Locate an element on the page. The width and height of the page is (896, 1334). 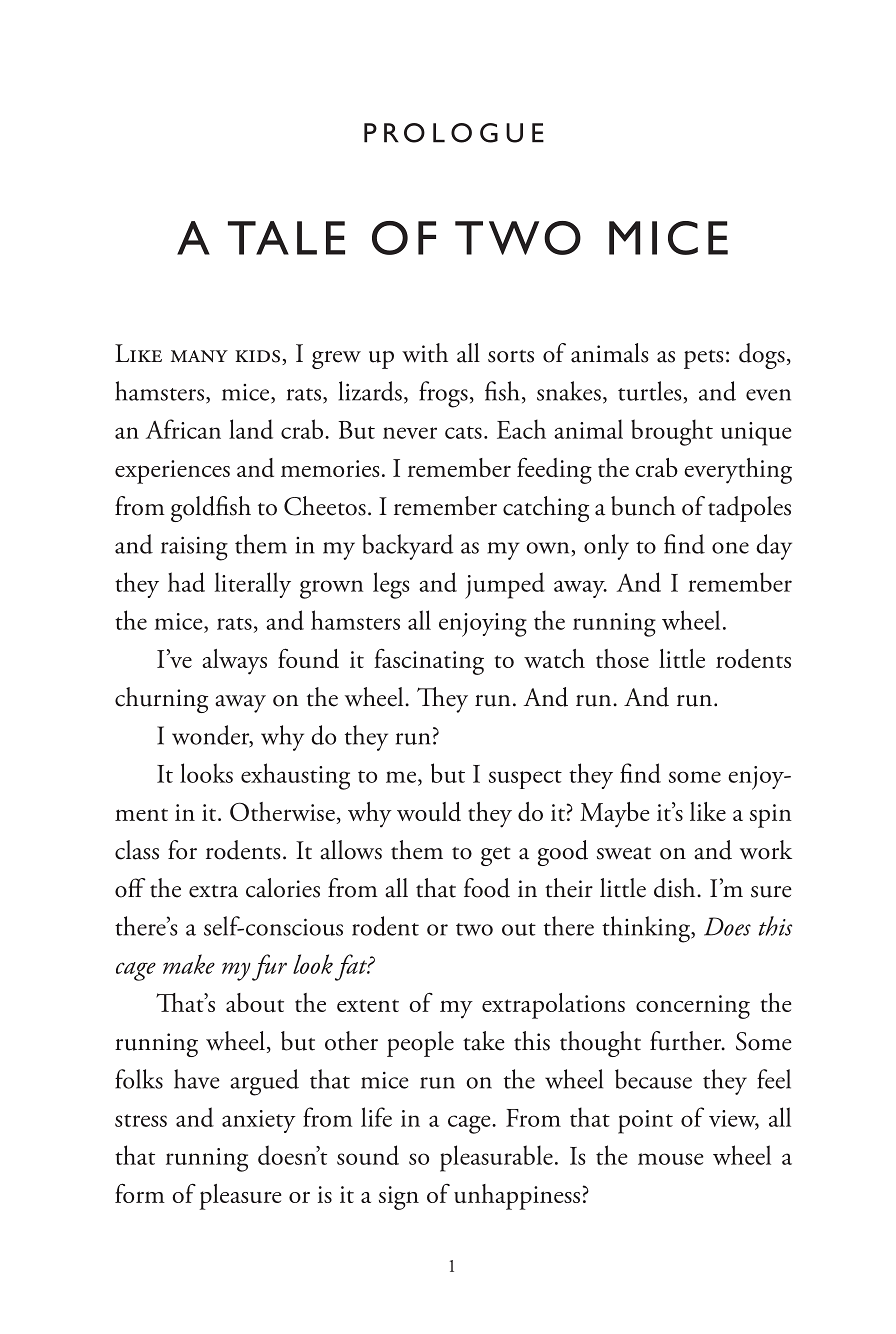
with is located at coordinates (425, 353).
